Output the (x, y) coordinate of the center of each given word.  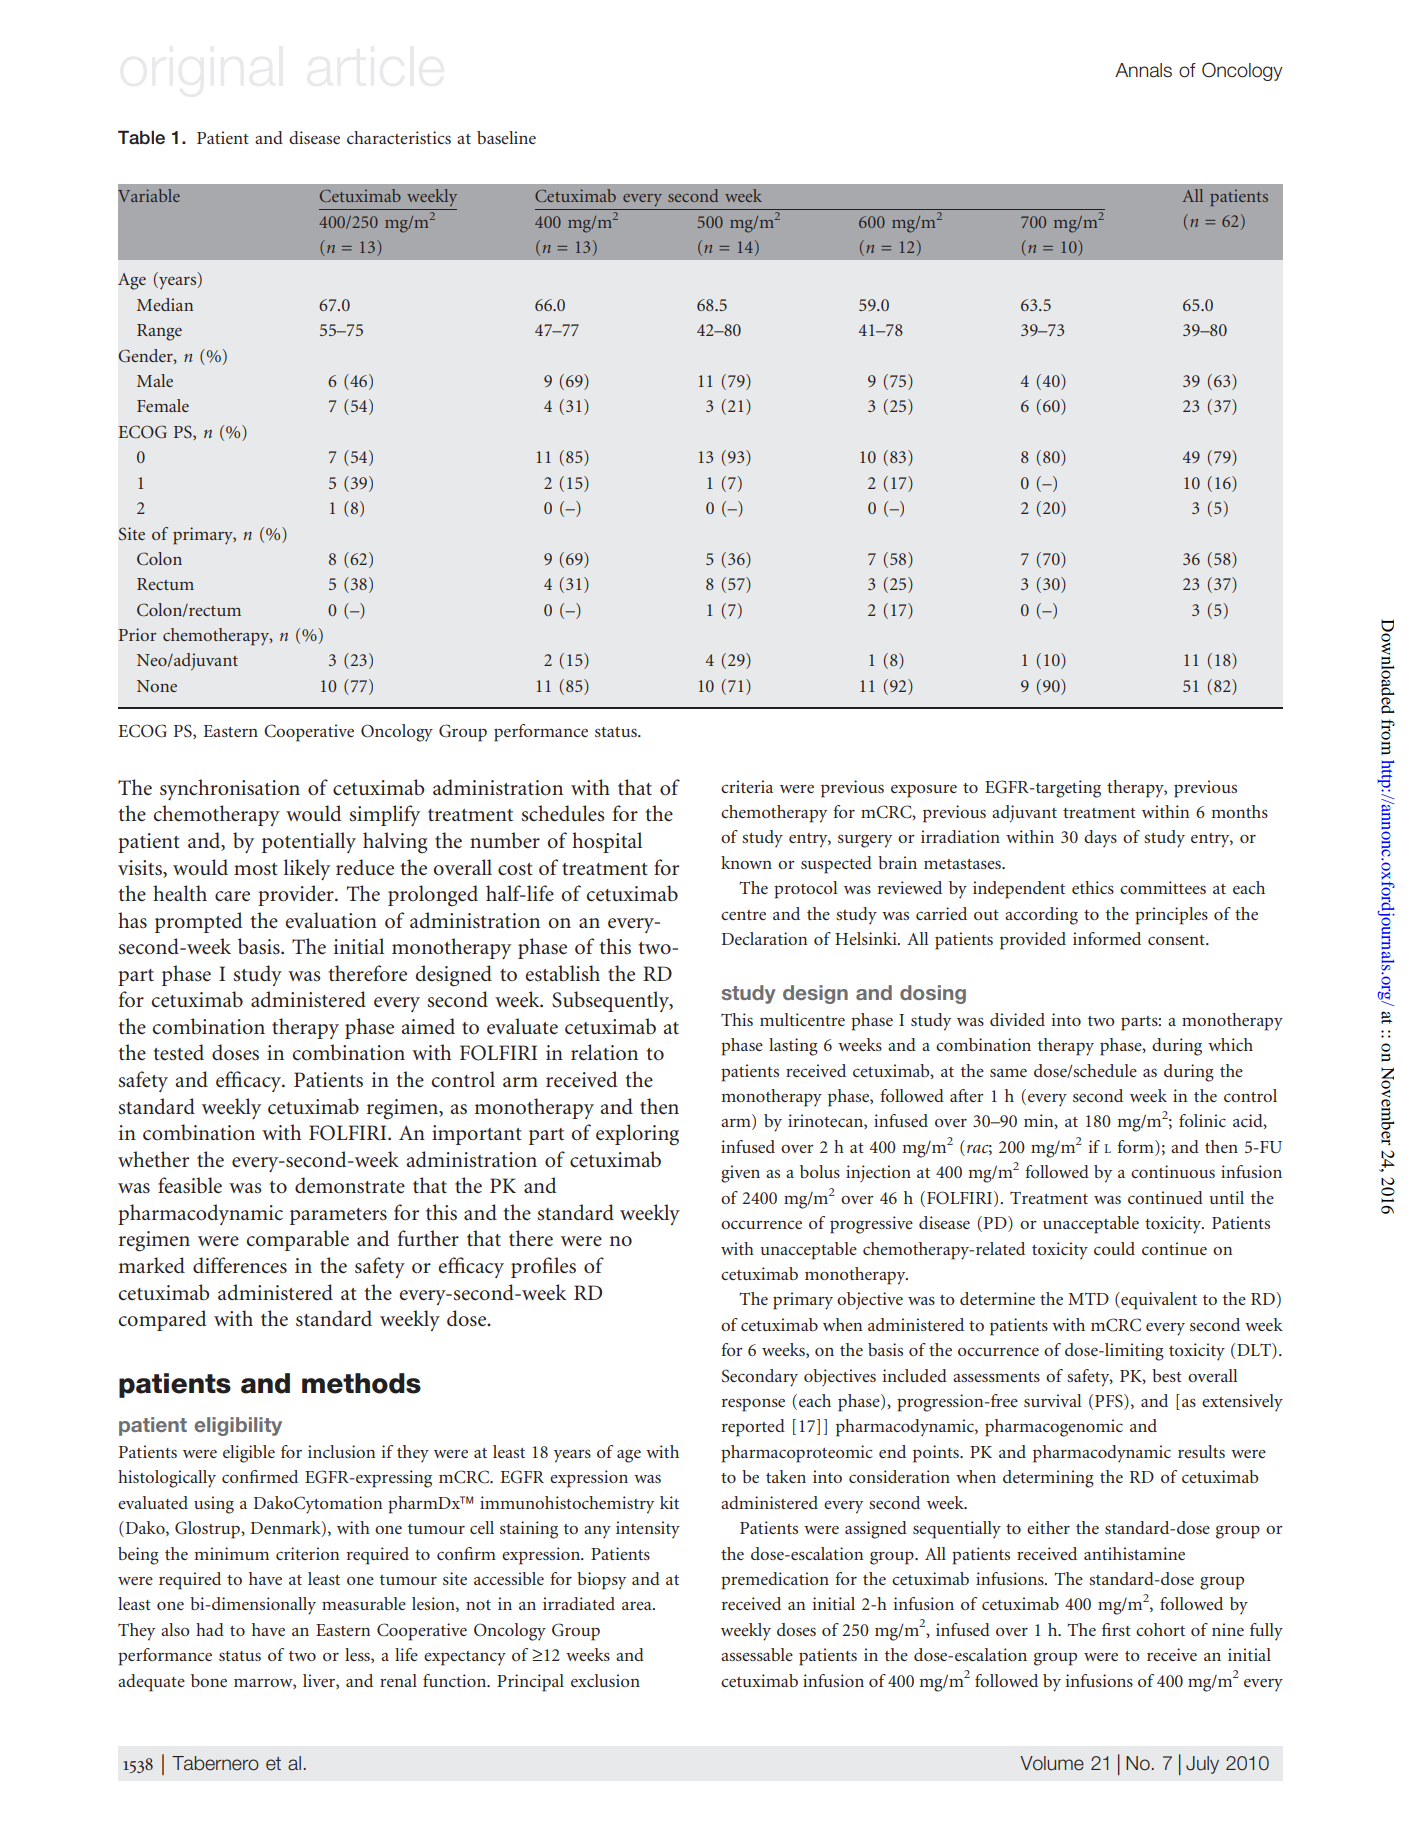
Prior (138, 634)
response (753, 1405)
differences (240, 1265)
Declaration (764, 938)
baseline (506, 137)
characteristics (399, 137)
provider (297, 895)
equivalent (1158, 1301)
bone (209, 1680)
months (1239, 811)
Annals (1143, 70)
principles (1171, 916)
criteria (747, 786)
